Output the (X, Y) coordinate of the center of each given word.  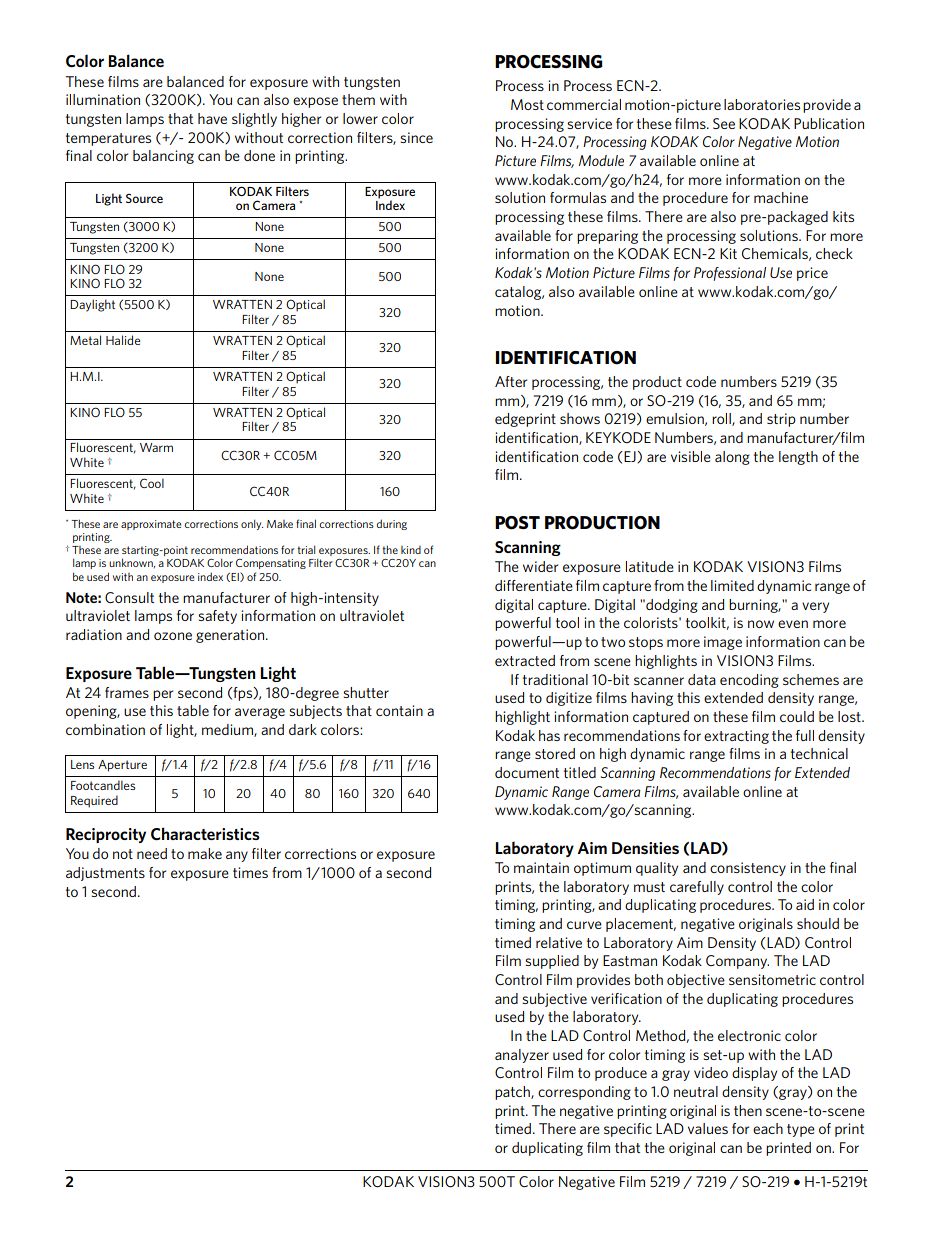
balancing (163, 157)
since (416, 137)
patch (513, 1093)
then (748, 1110)
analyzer (522, 1056)
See (724, 123)
